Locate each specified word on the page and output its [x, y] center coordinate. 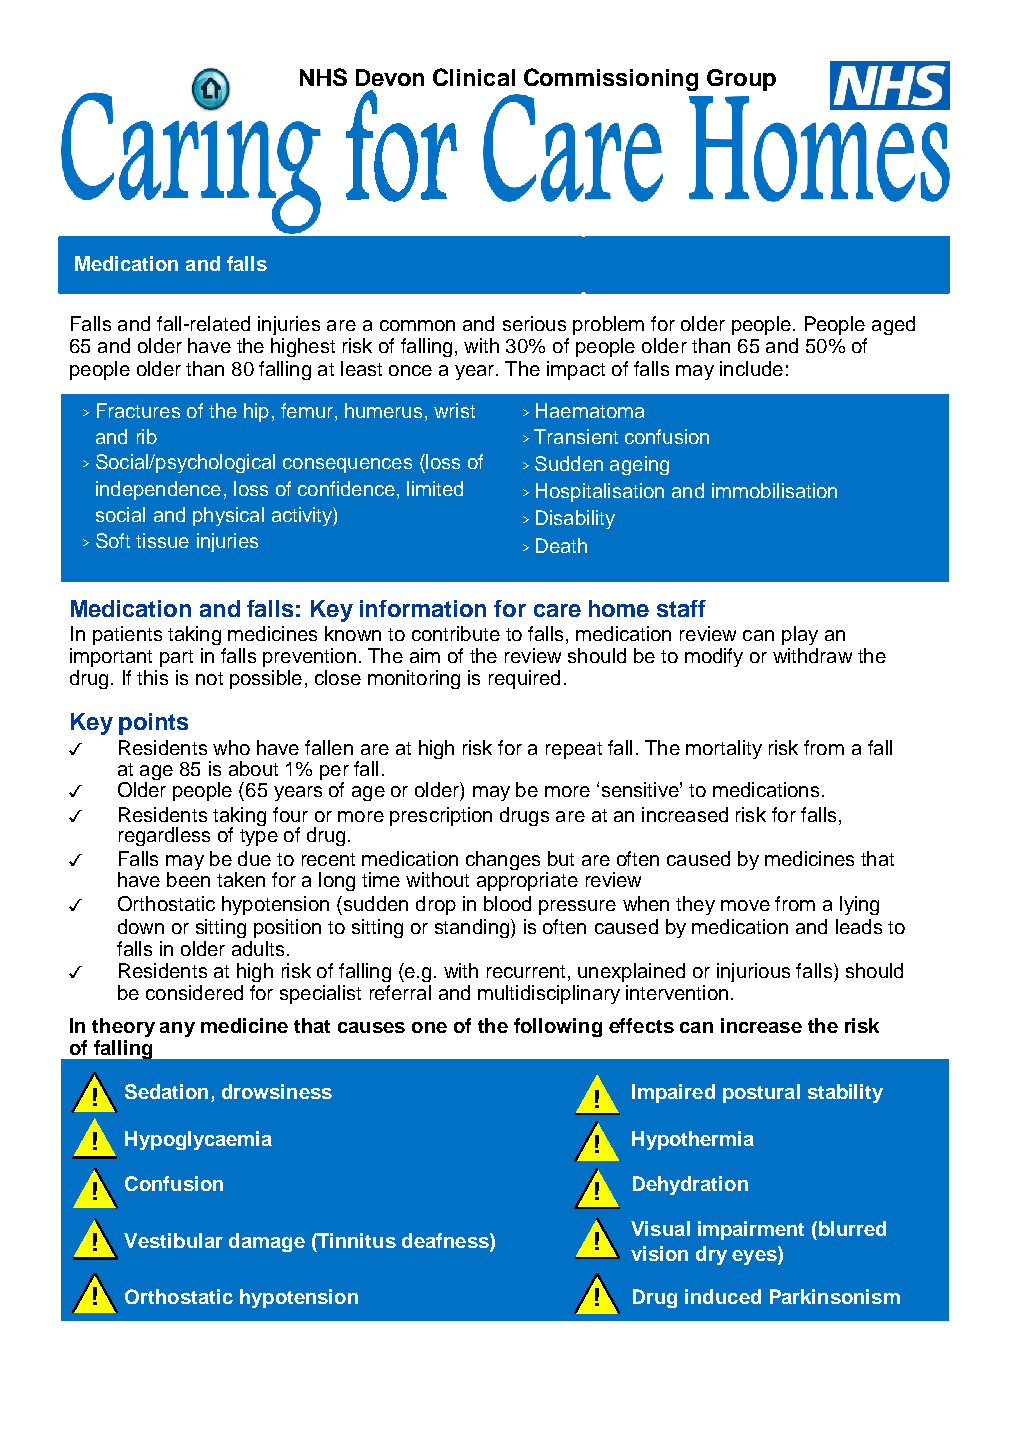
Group [741, 80]
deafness [446, 1242]
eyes [755, 1257]
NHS [323, 77]
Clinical [474, 77]
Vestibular [173, 1240]
